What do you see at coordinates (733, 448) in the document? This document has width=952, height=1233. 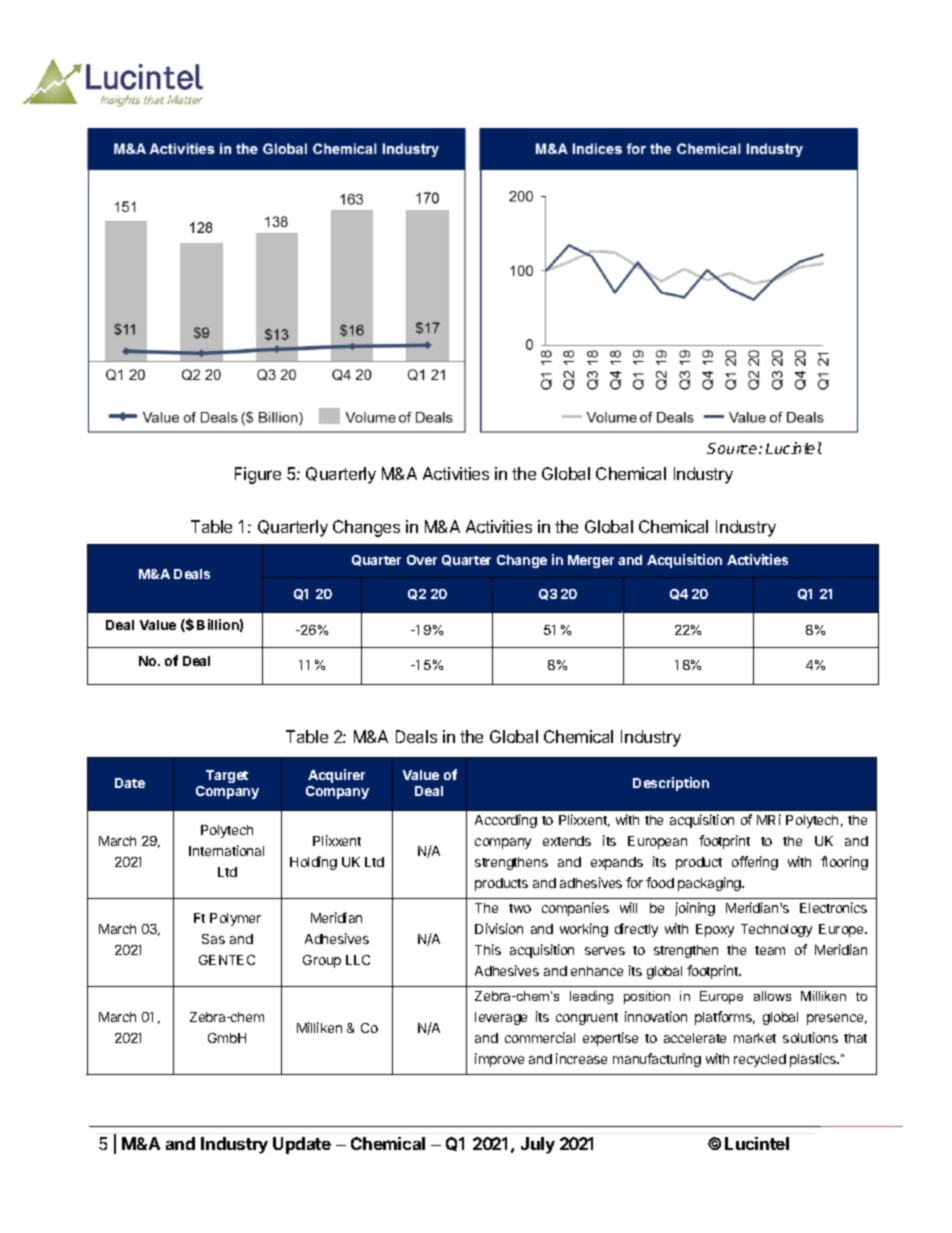 I see `Source` at bounding box center [733, 448].
